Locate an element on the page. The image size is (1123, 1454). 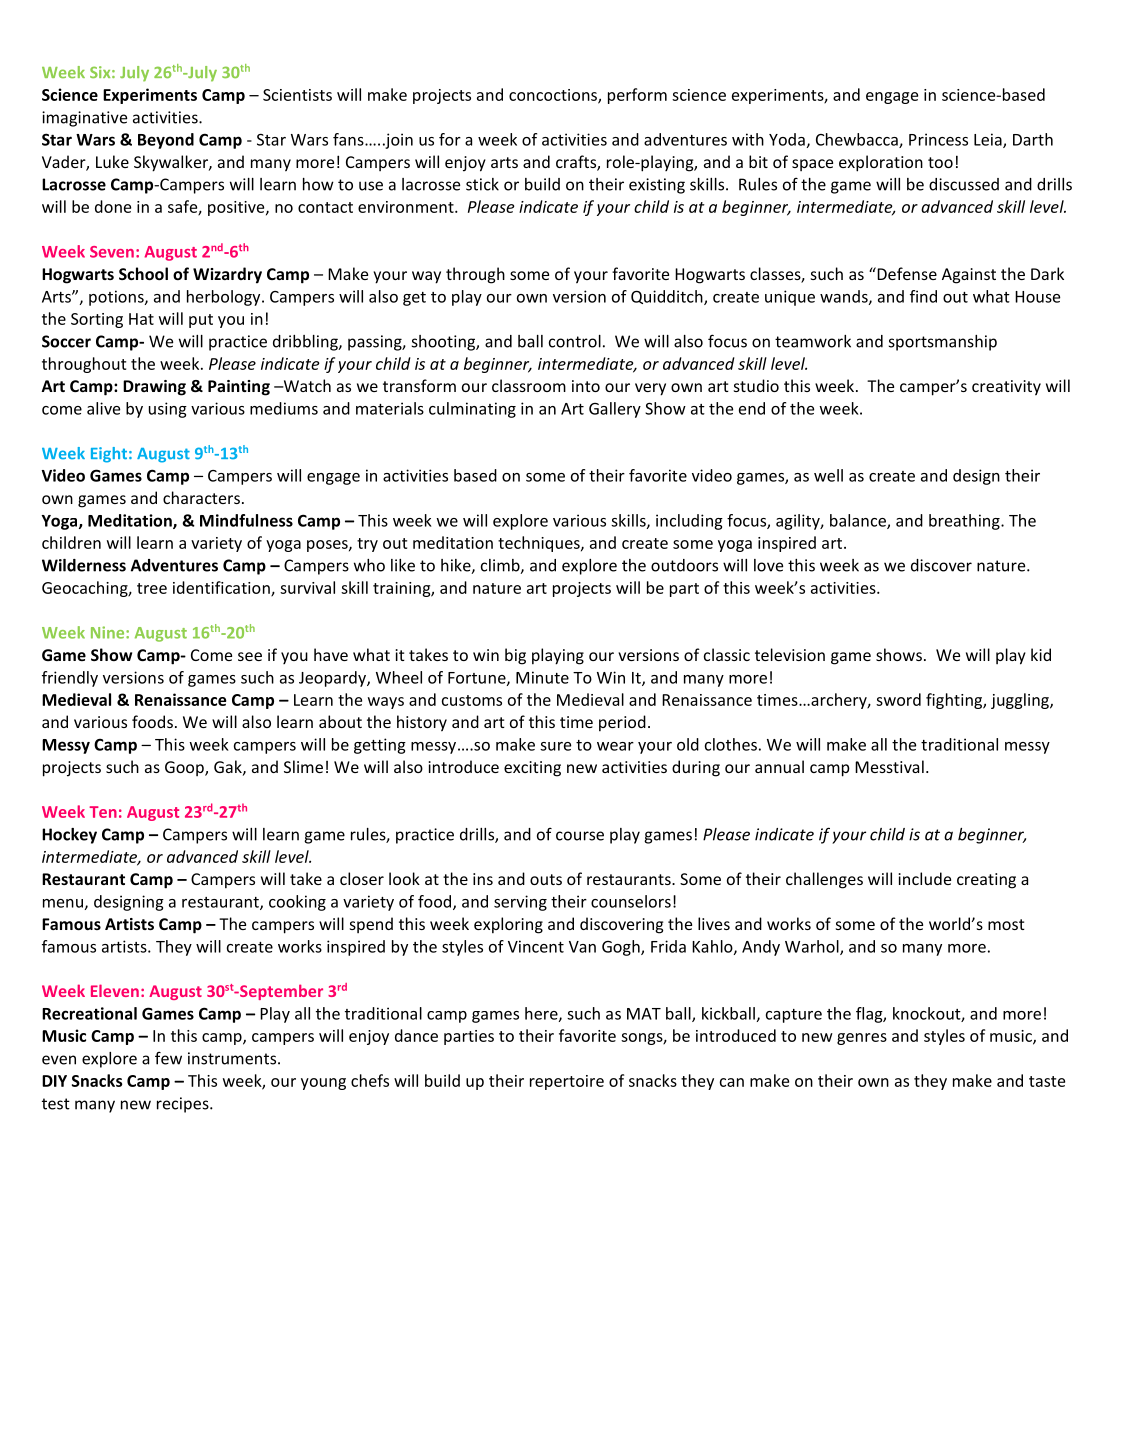
using is located at coordinates (168, 410).
